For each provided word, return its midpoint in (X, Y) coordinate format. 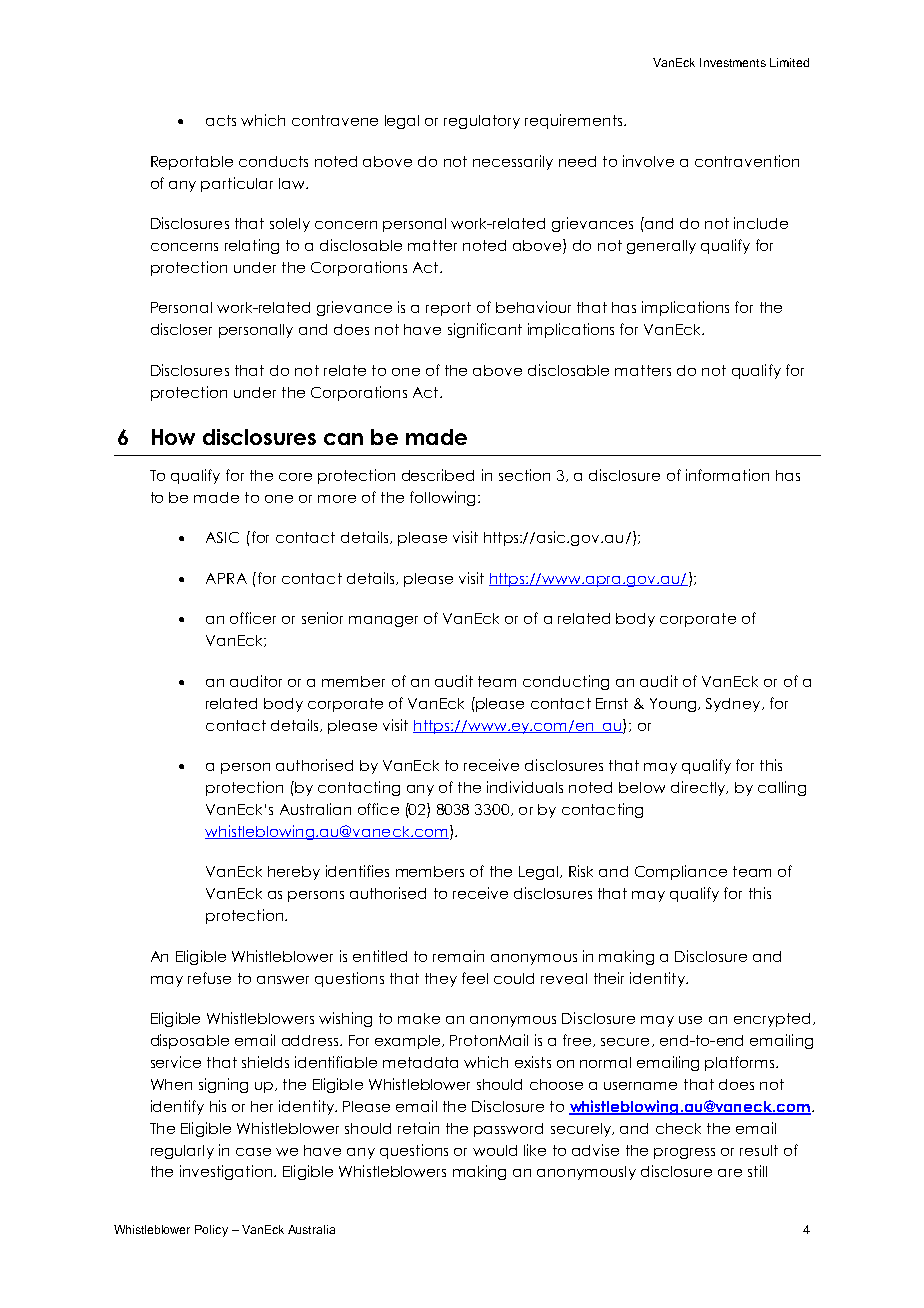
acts (221, 120)
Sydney (734, 705)
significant (485, 330)
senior (322, 618)
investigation (227, 1172)
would (495, 1150)
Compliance (681, 872)
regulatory (482, 122)
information (727, 475)
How (173, 437)
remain (458, 956)
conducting (566, 682)
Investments (733, 62)
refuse (209, 978)
